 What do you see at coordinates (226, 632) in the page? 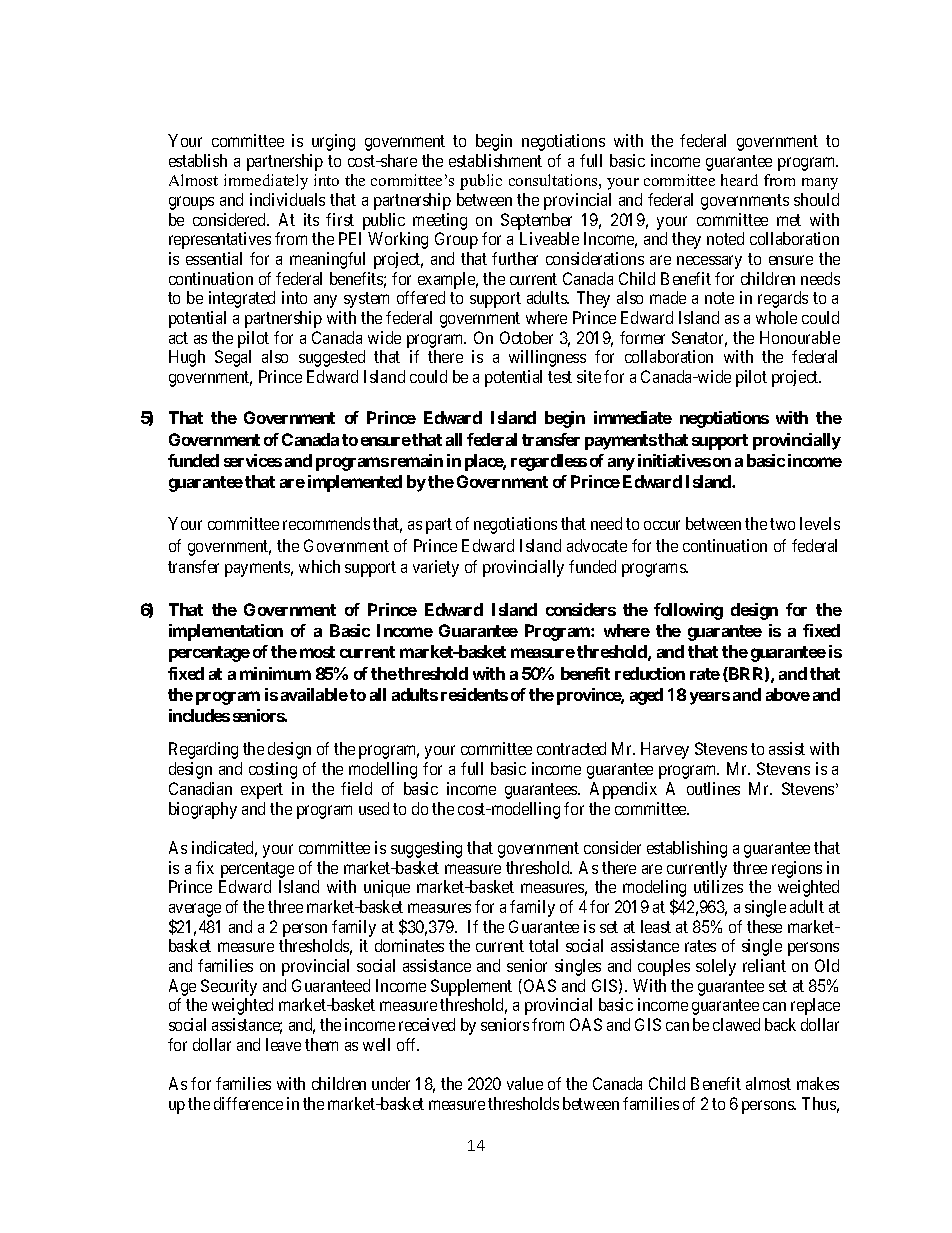
I see `implementation` at bounding box center [226, 632].
